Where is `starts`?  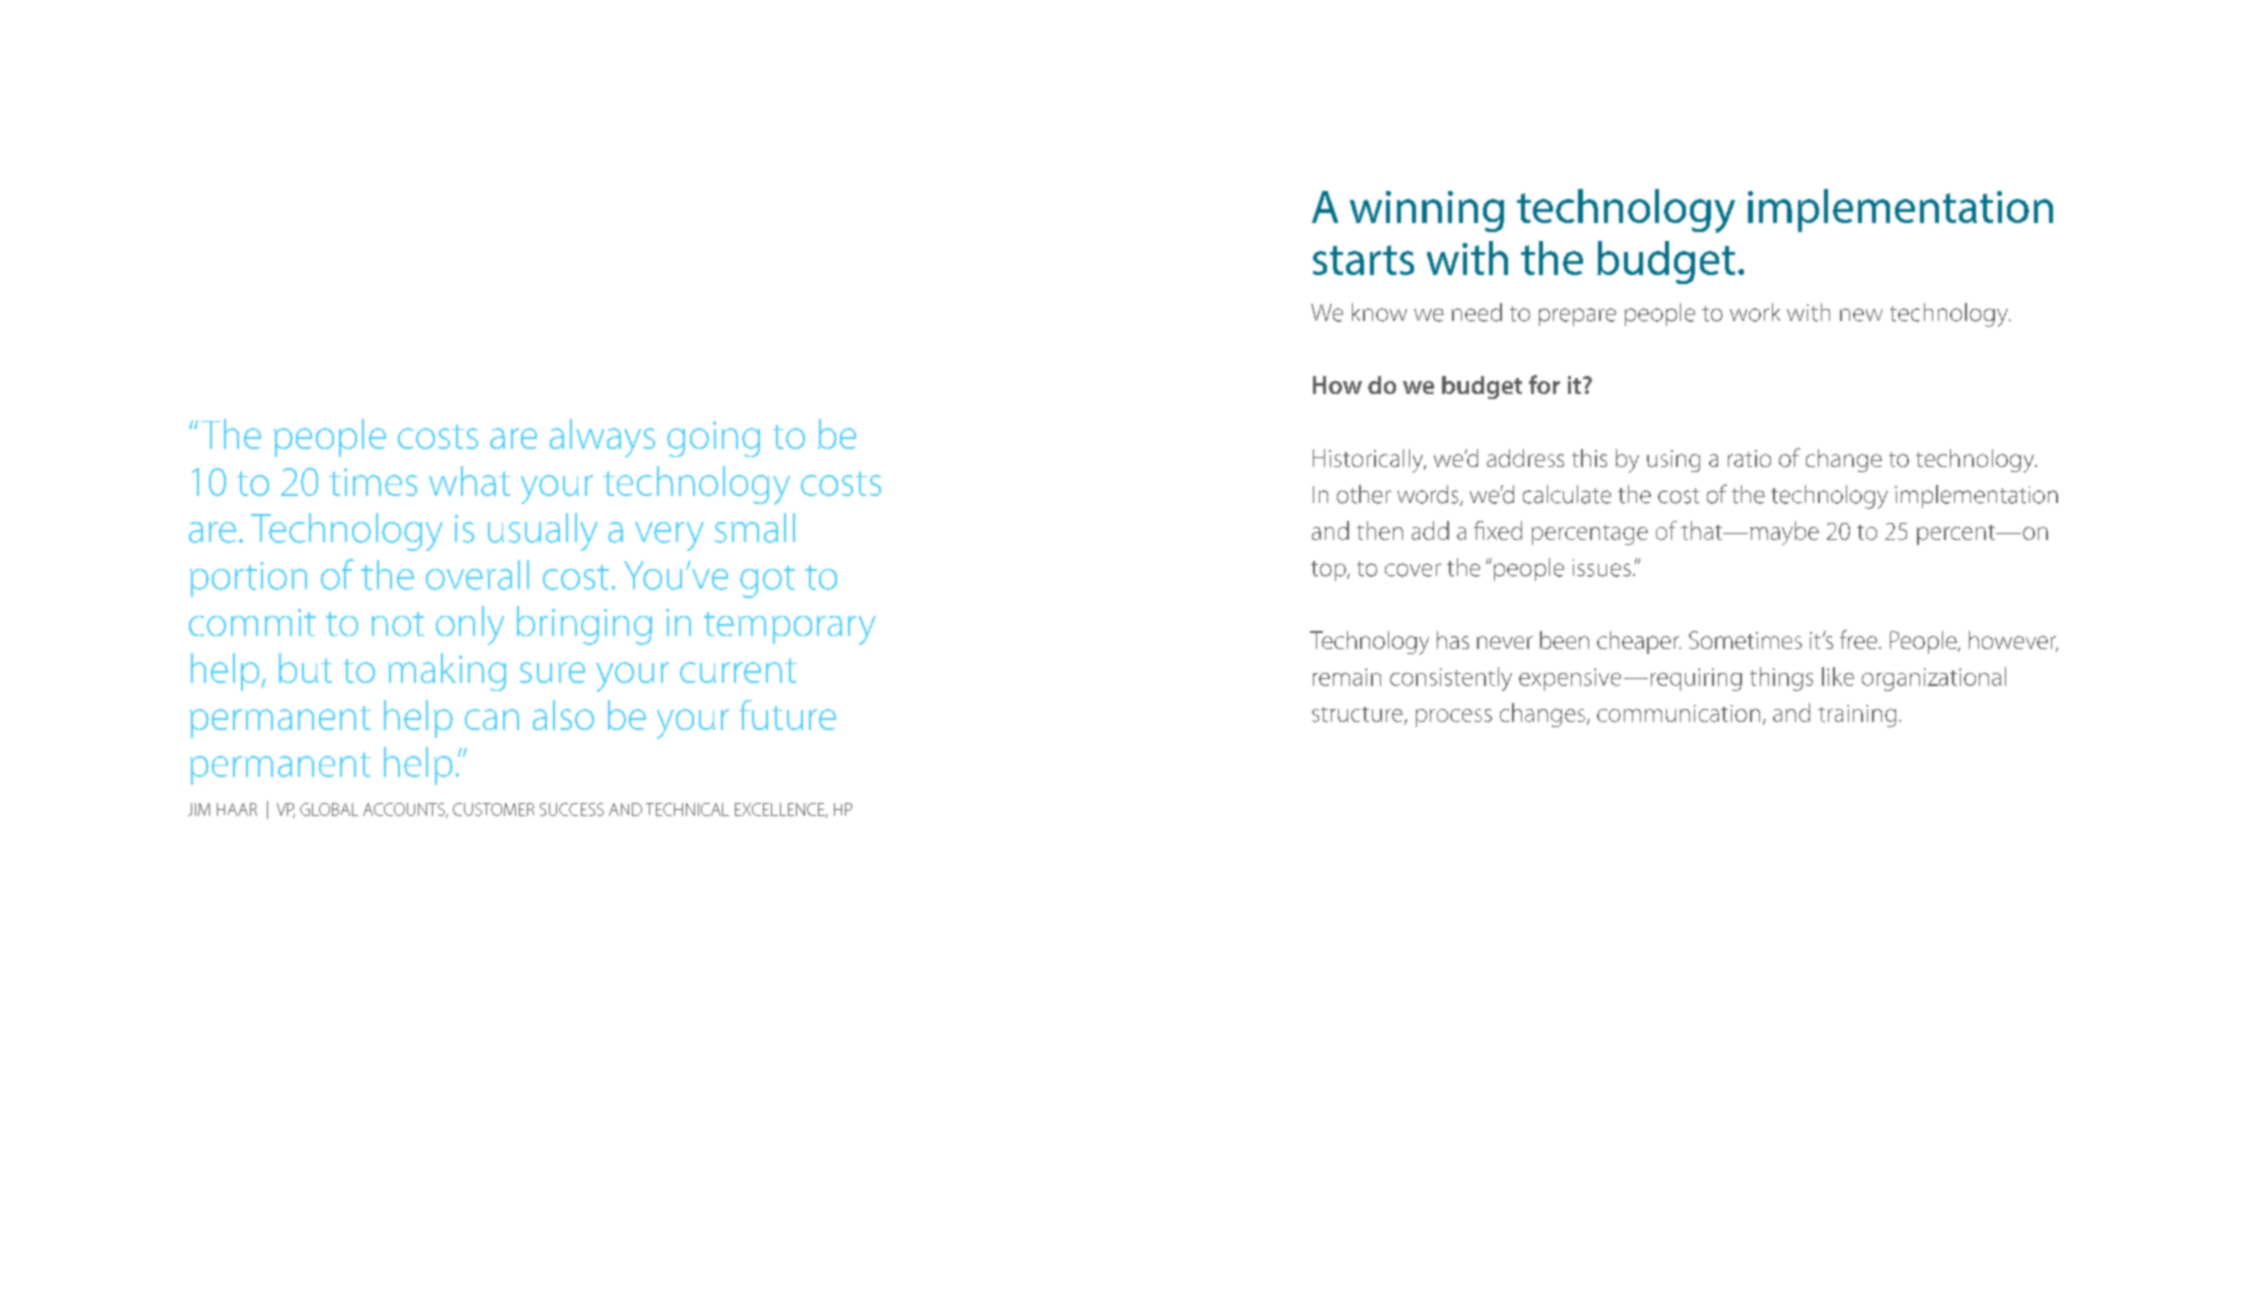
starts is located at coordinates (1363, 260).
